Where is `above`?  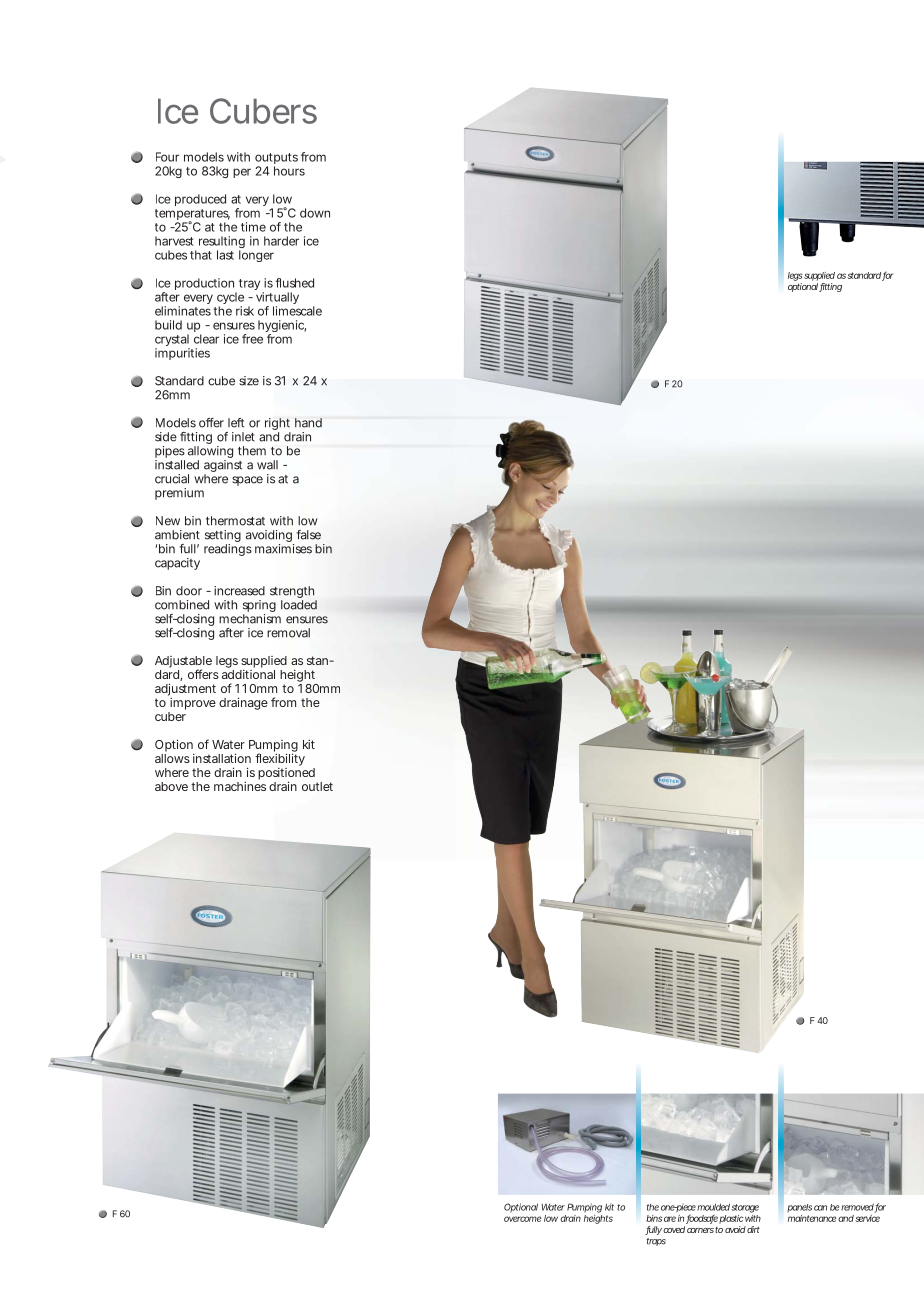 above is located at coordinates (171, 786).
